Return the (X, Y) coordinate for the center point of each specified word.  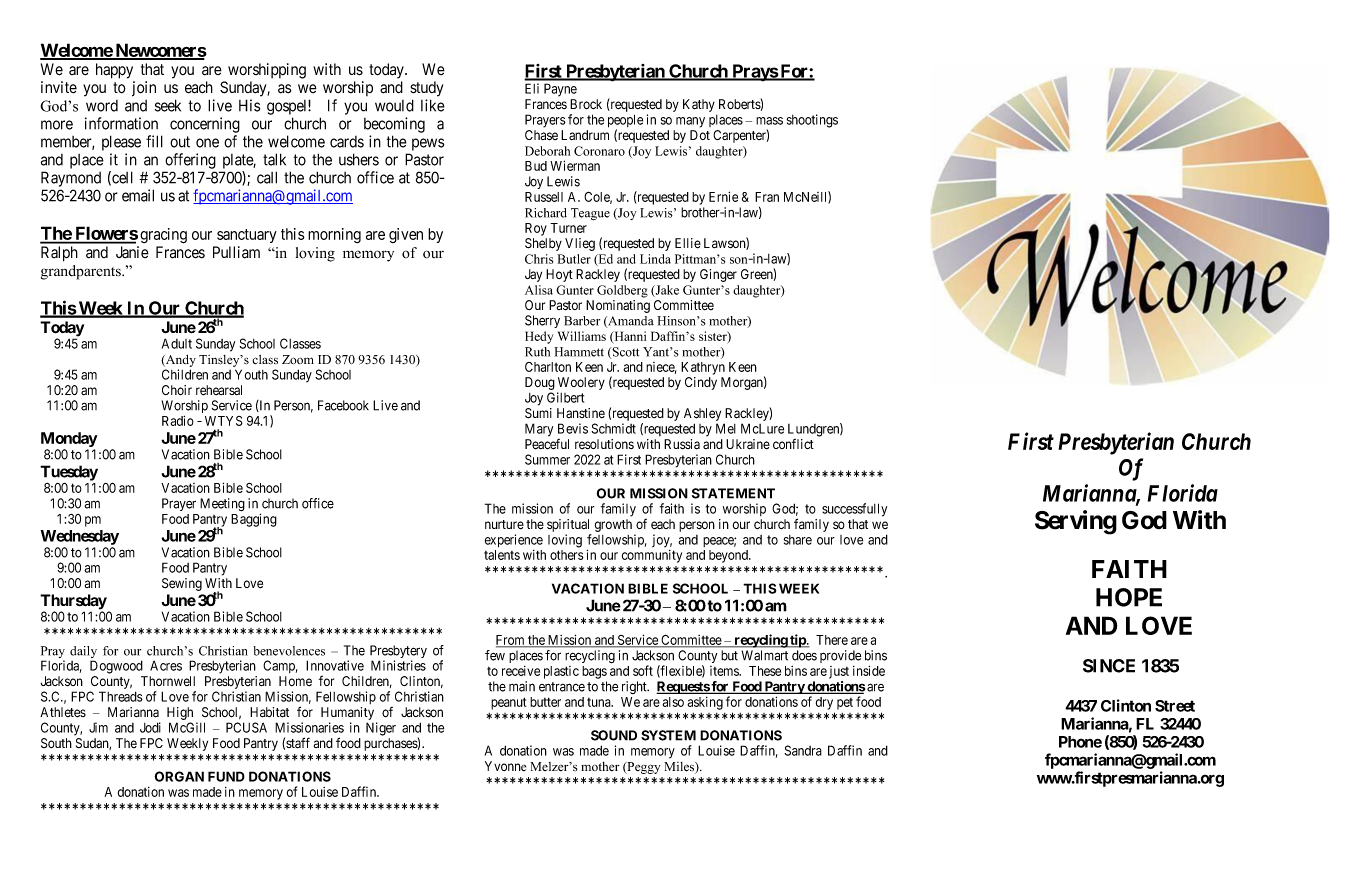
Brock (586, 104)
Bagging (254, 520)
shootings (812, 121)
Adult (177, 343)
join (144, 89)
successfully (854, 510)
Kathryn (703, 368)
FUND (226, 776)
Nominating (618, 306)
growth (613, 525)
